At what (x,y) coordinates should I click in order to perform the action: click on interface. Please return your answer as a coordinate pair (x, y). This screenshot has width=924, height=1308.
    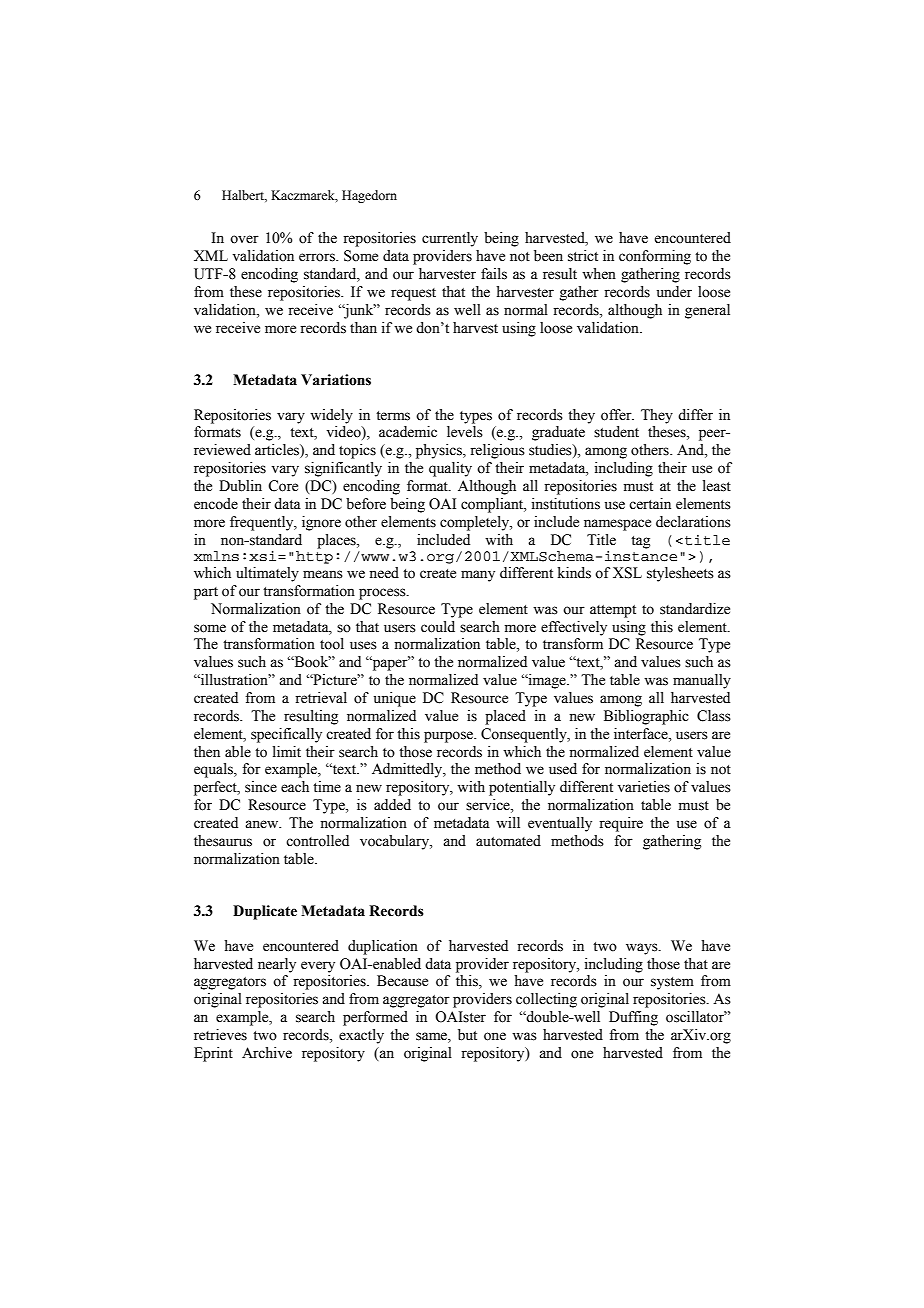
    Looking at the image, I should click on (642, 734).
